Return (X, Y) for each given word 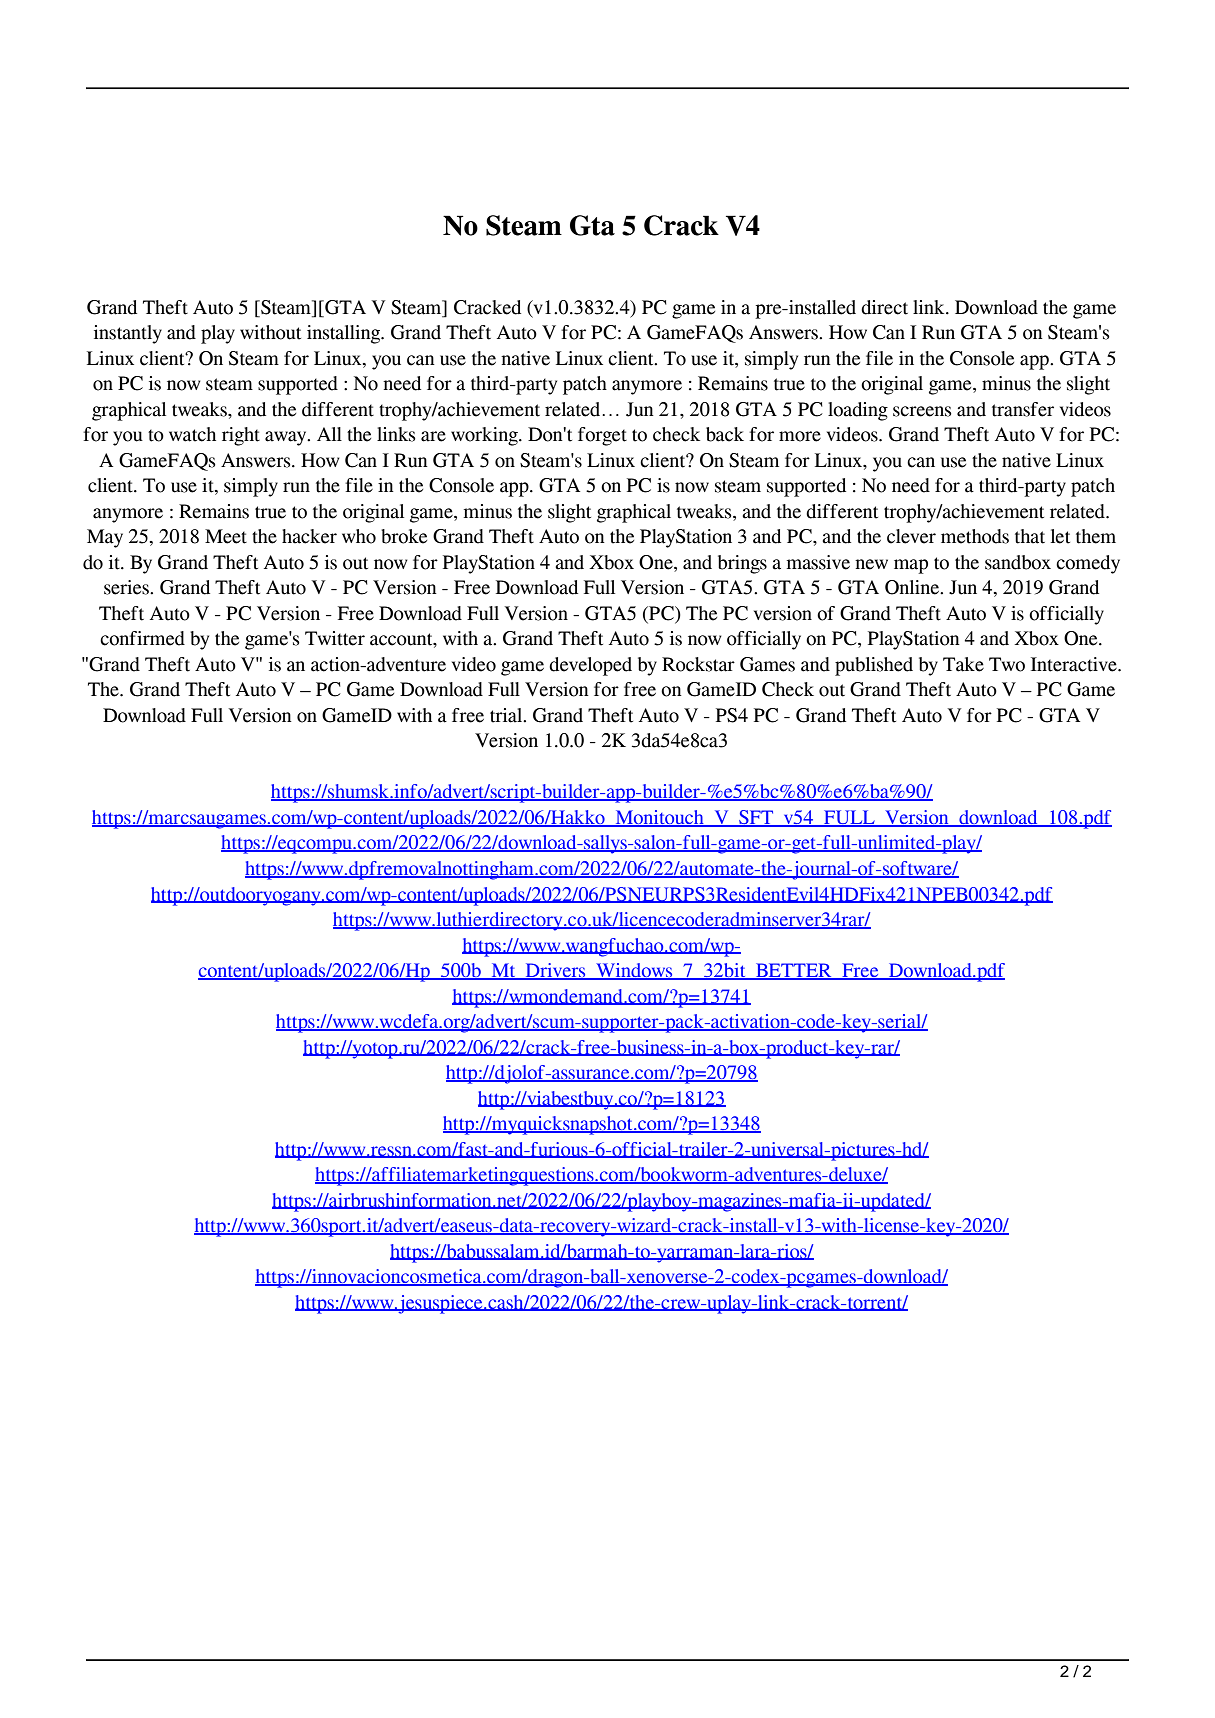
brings (742, 564)
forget (602, 436)
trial (507, 715)
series (127, 587)
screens (922, 411)
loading (858, 411)
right (241, 436)
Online (913, 587)
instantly (128, 334)
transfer (1023, 409)
